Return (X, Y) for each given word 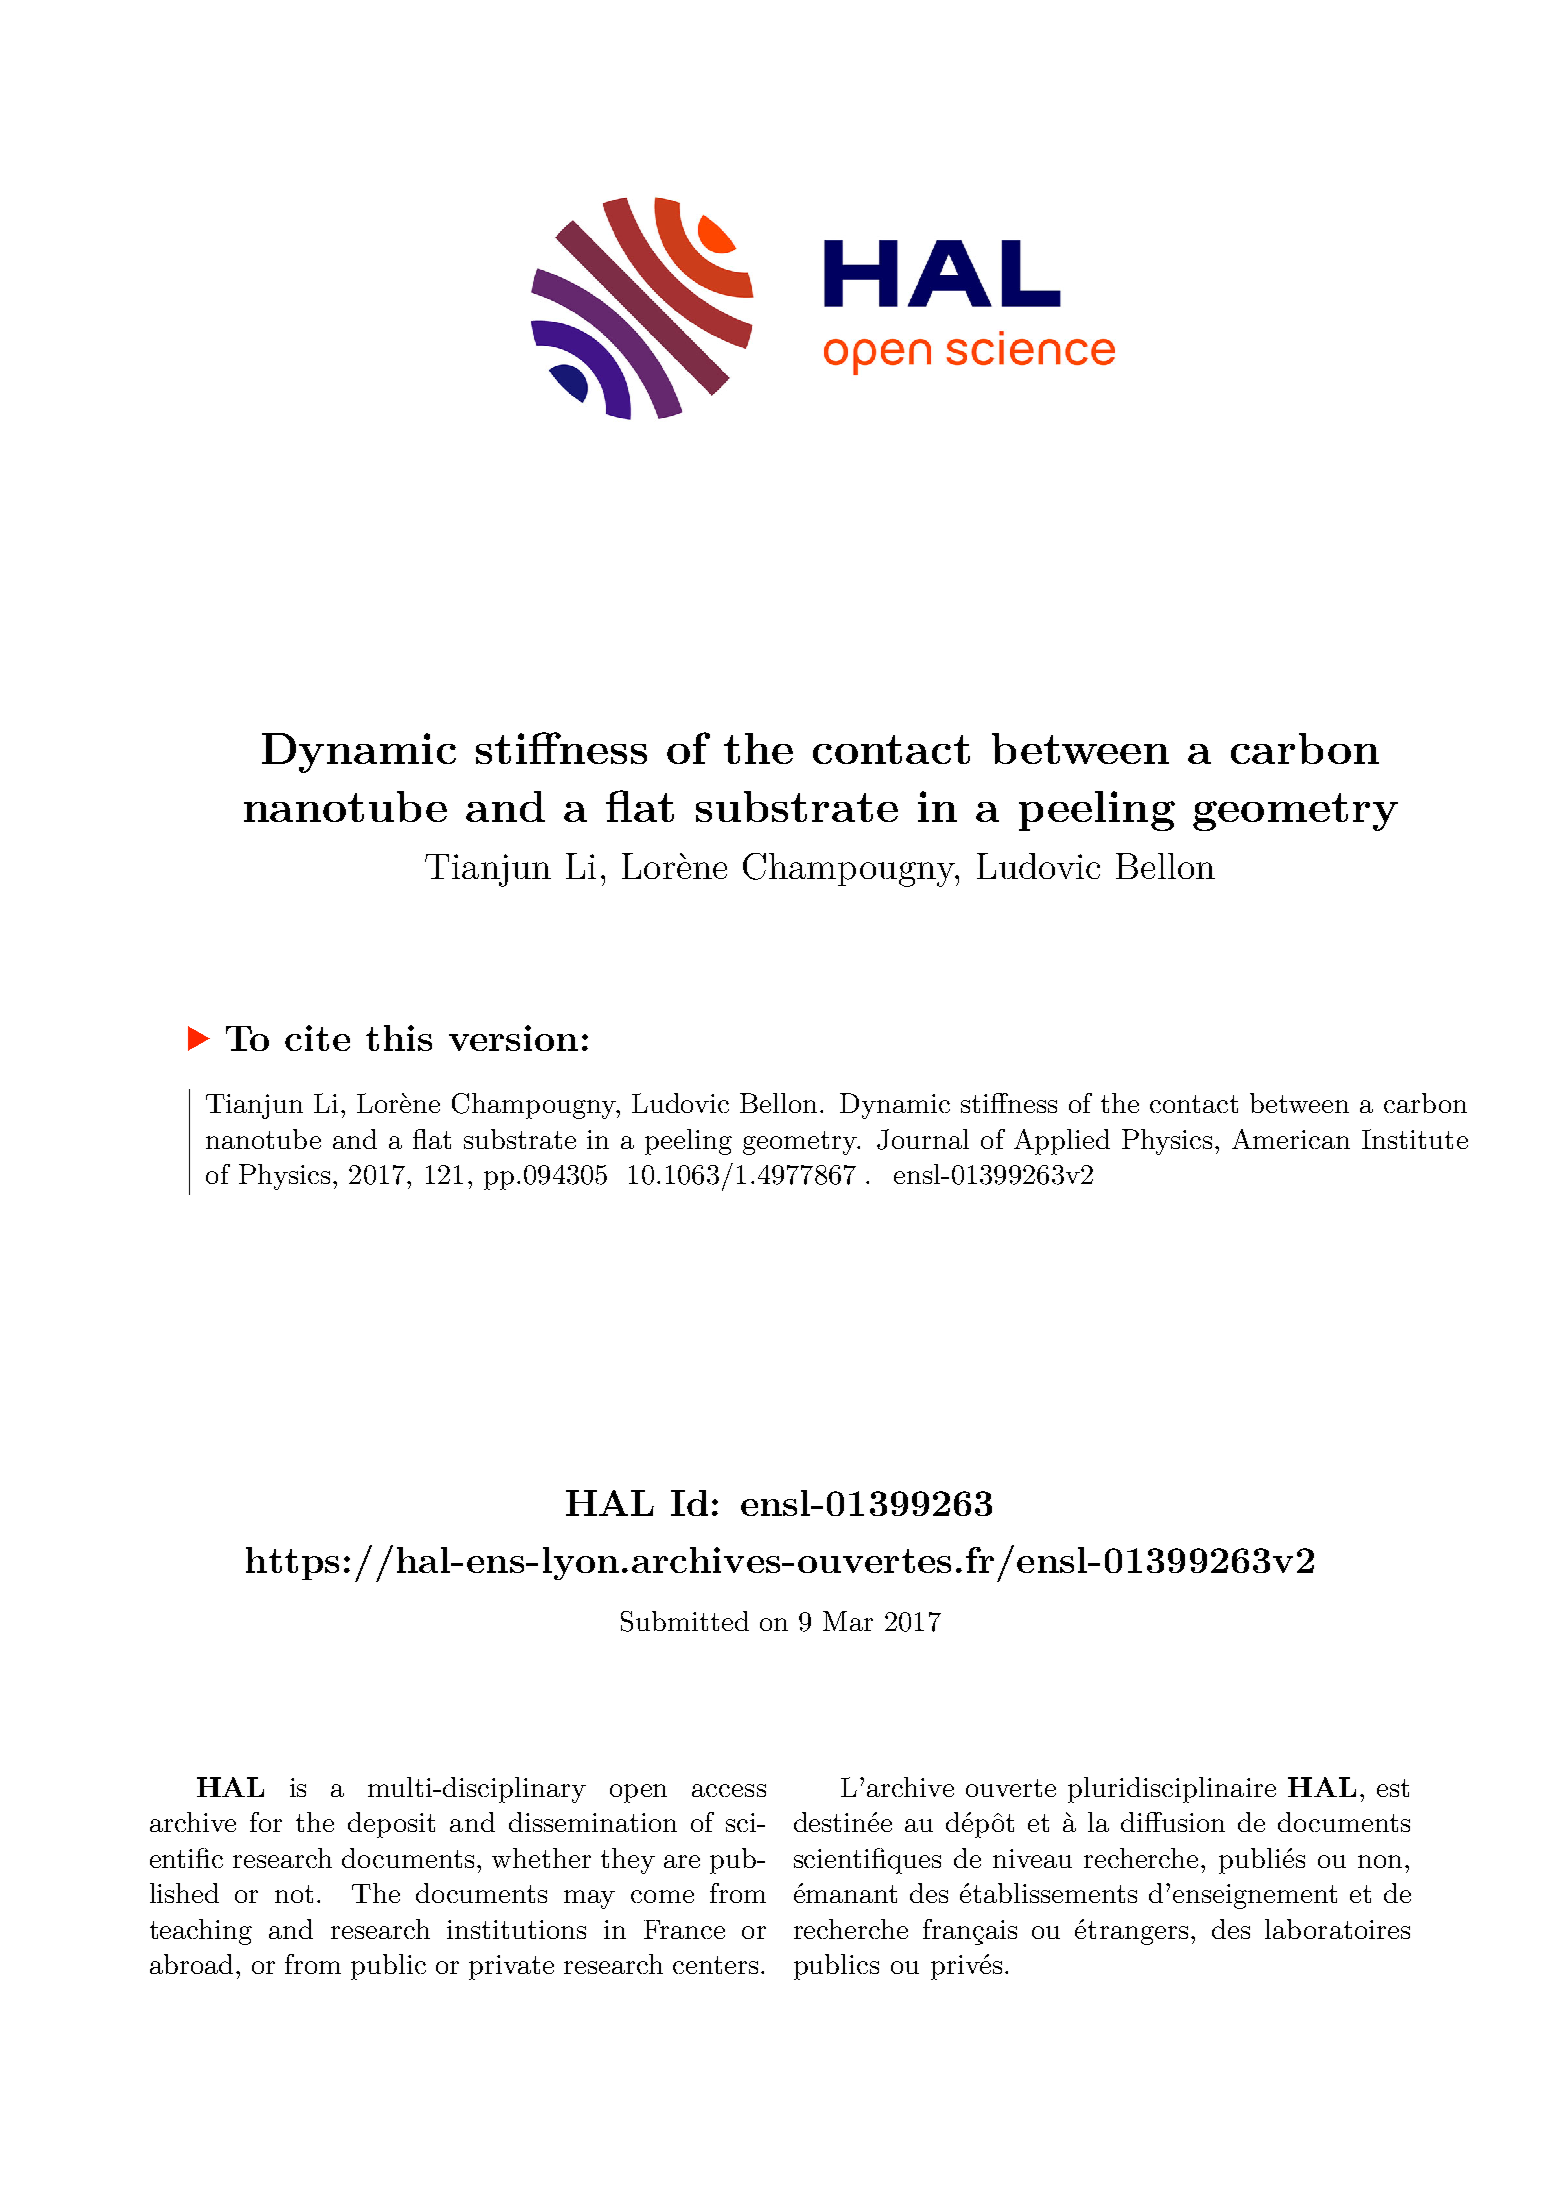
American (1291, 1139)
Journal (923, 1139)
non (1380, 1861)
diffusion (1173, 1822)
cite (317, 1038)
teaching (201, 1932)
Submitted (685, 1621)
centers (715, 1965)
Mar (848, 1621)
